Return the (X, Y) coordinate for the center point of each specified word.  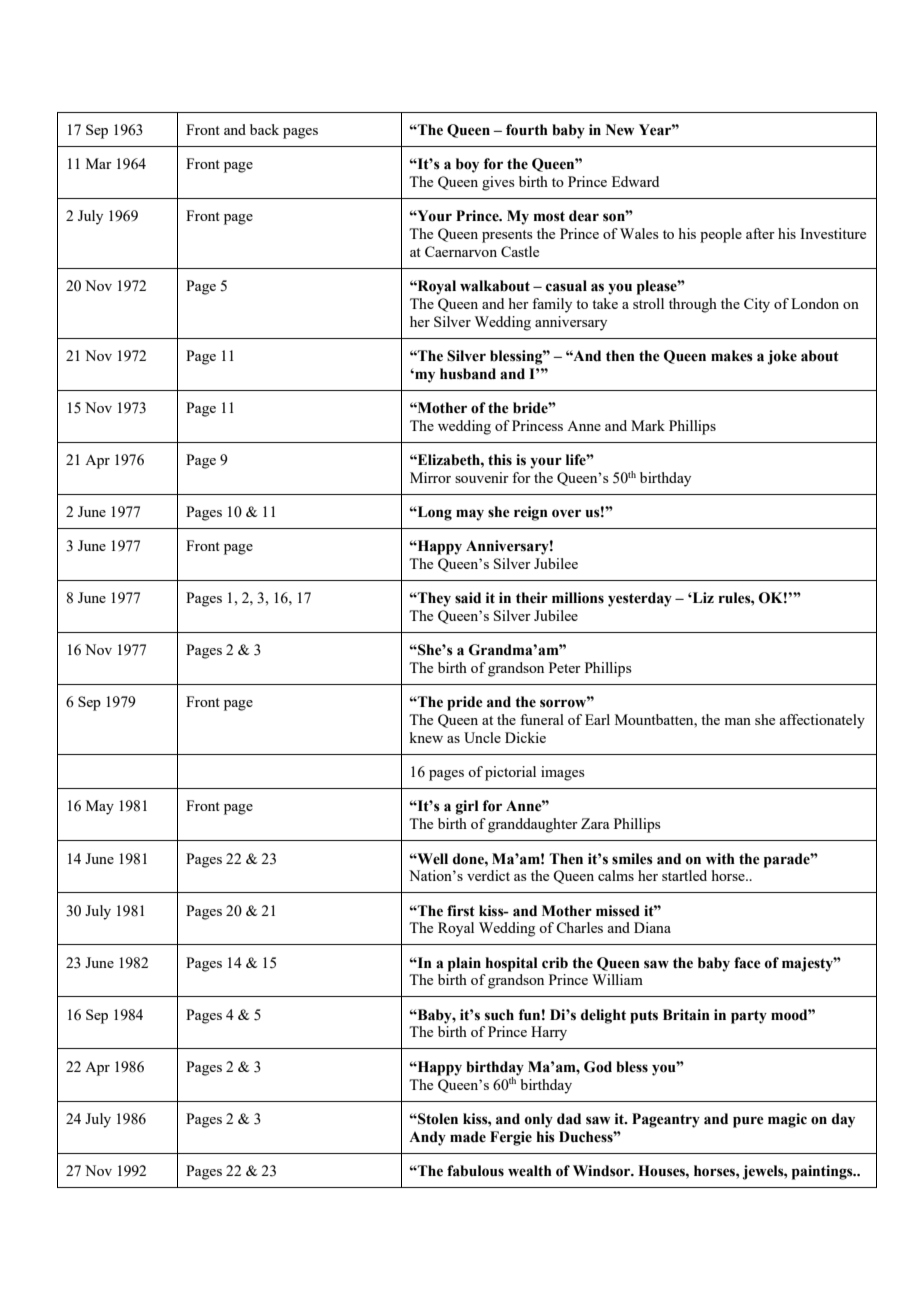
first (461, 911)
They (433, 599)
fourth (527, 130)
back (264, 129)
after (760, 233)
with (720, 859)
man (737, 721)
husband (468, 374)
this (500, 460)
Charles (579, 927)
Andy (427, 1138)
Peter (565, 667)
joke (782, 357)
